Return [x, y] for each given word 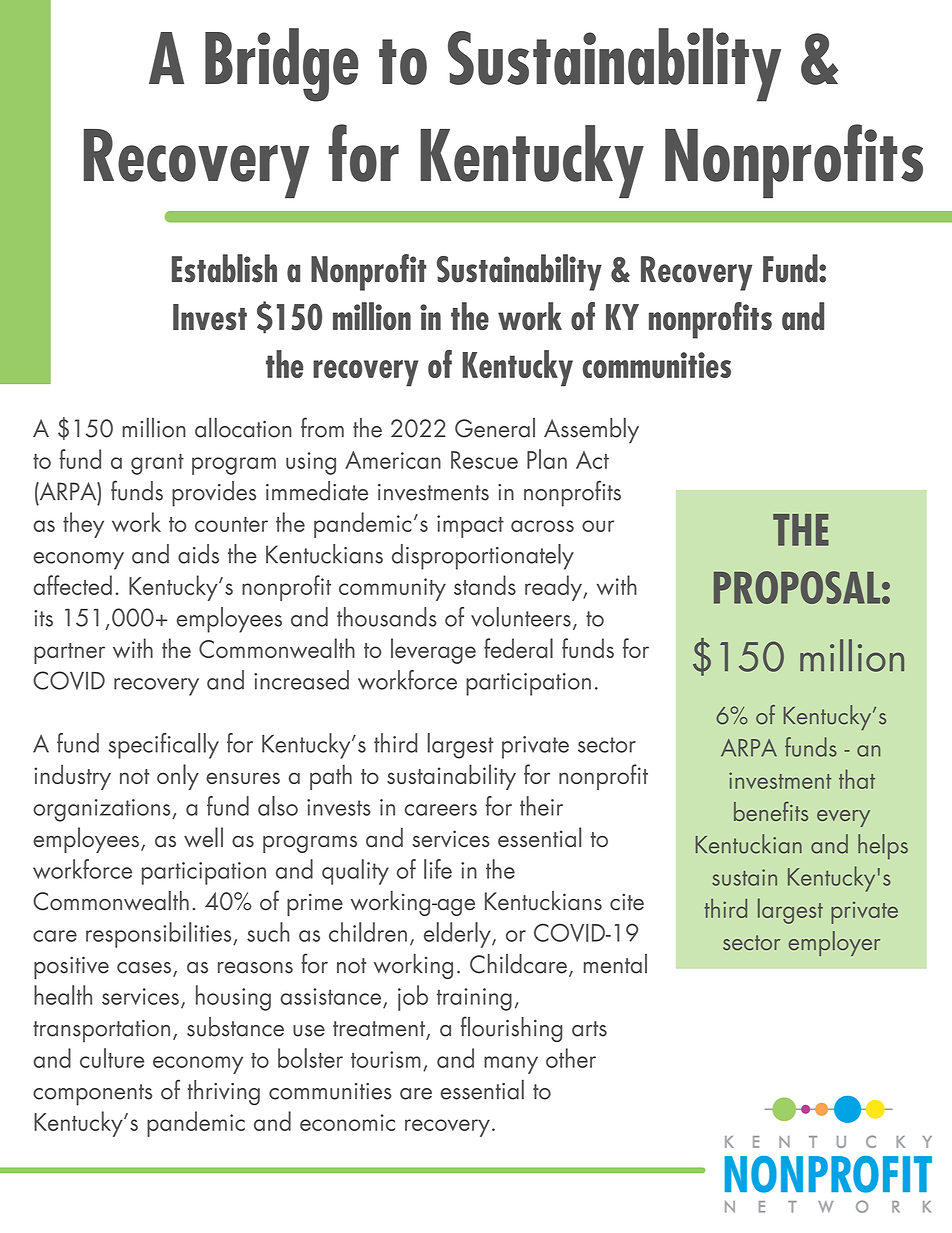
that [857, 779]
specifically [163, 746]
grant [157, 464]
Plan [547, 459]
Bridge [282, 65]
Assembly [591, 431]
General [495, 428]
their [541, 806]
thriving [224, 1093]
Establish [224, 268]
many [511, 1065]
